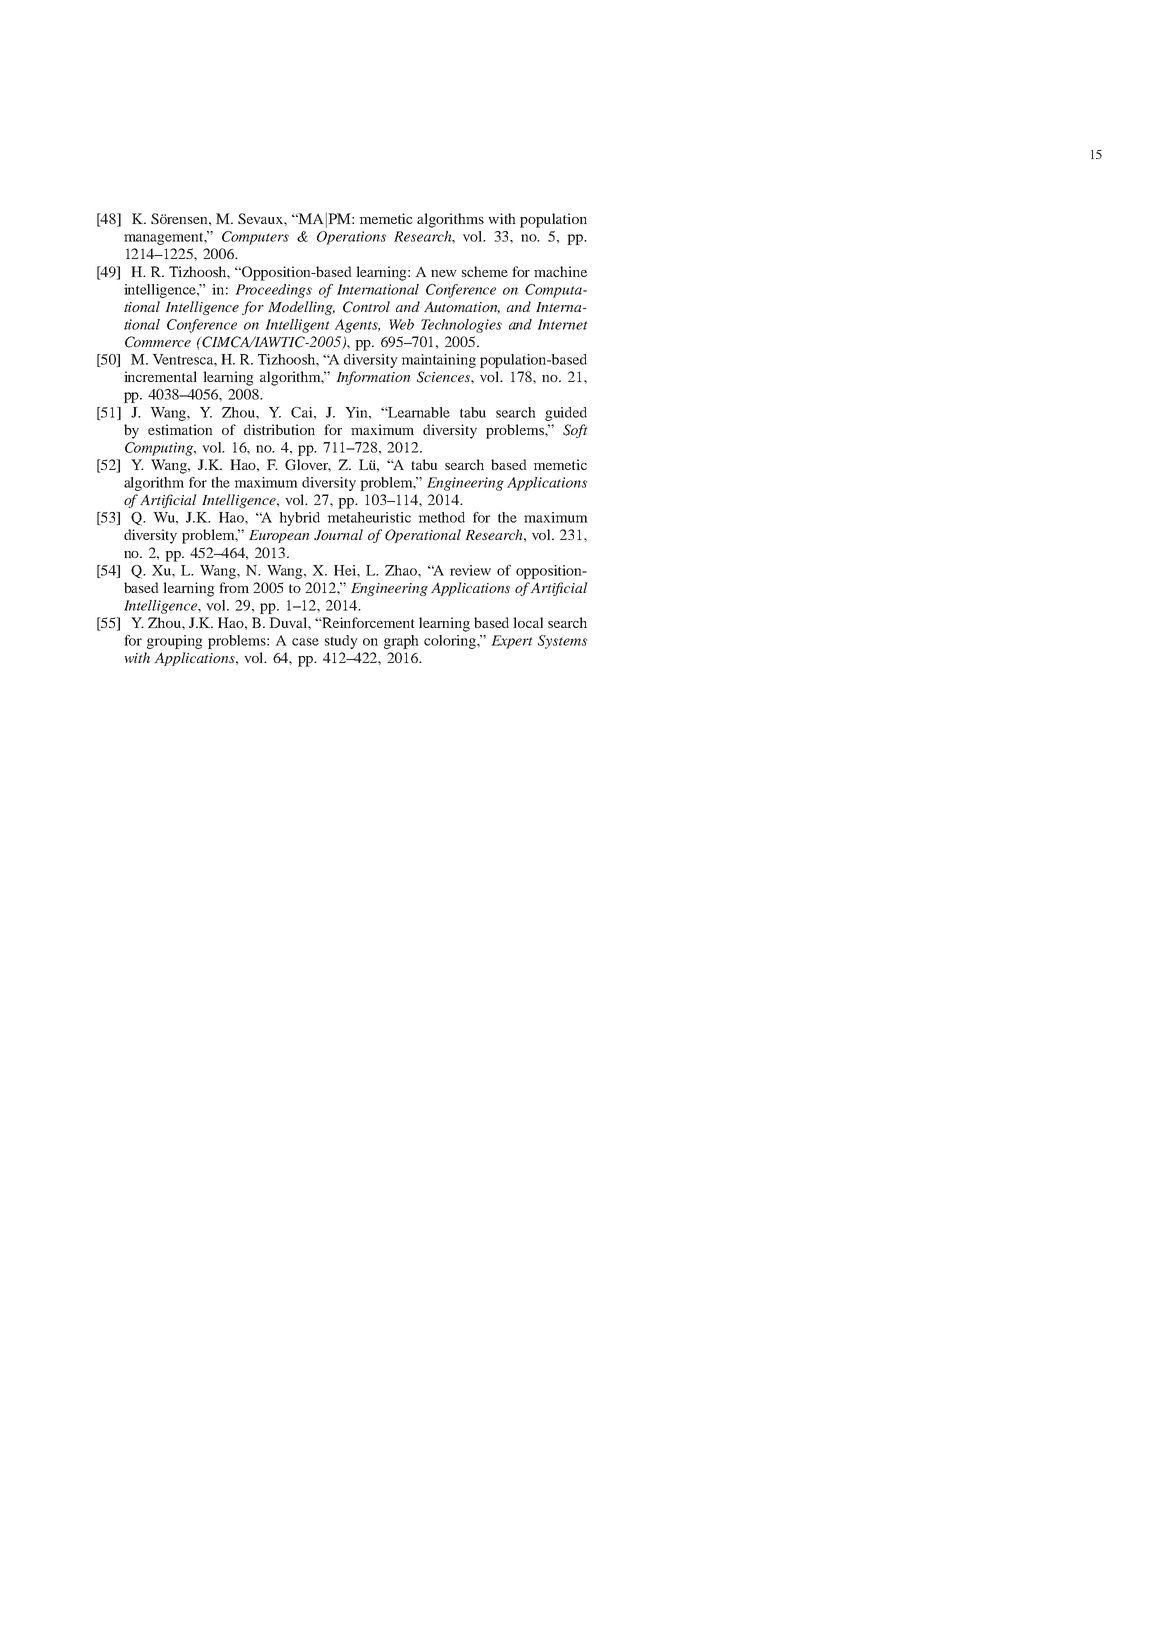 The height and width of the screenshot is (1649, 1165). I want to click on local, so click(528, 622).
